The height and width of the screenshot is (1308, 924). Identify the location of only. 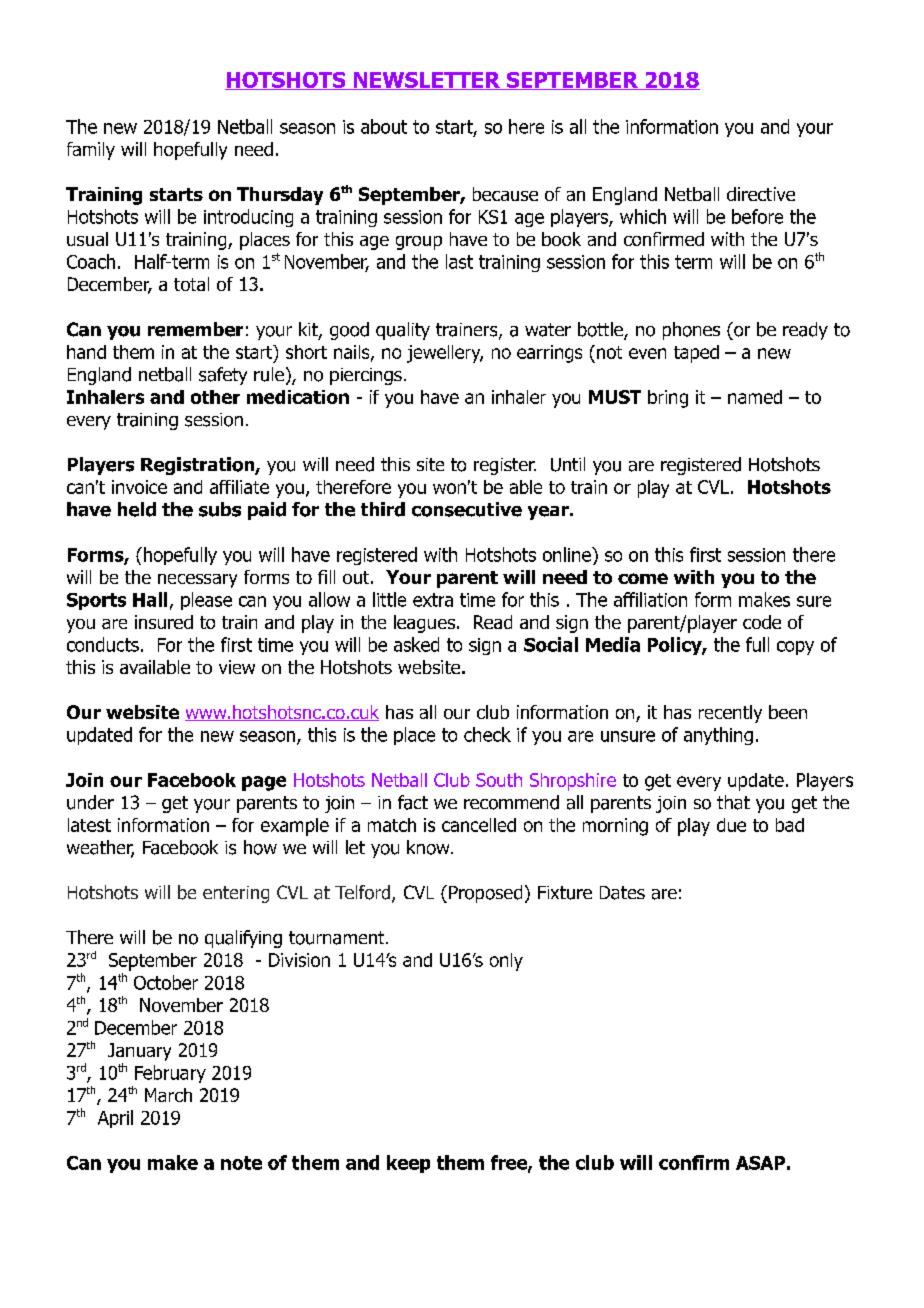
(506, 962).
